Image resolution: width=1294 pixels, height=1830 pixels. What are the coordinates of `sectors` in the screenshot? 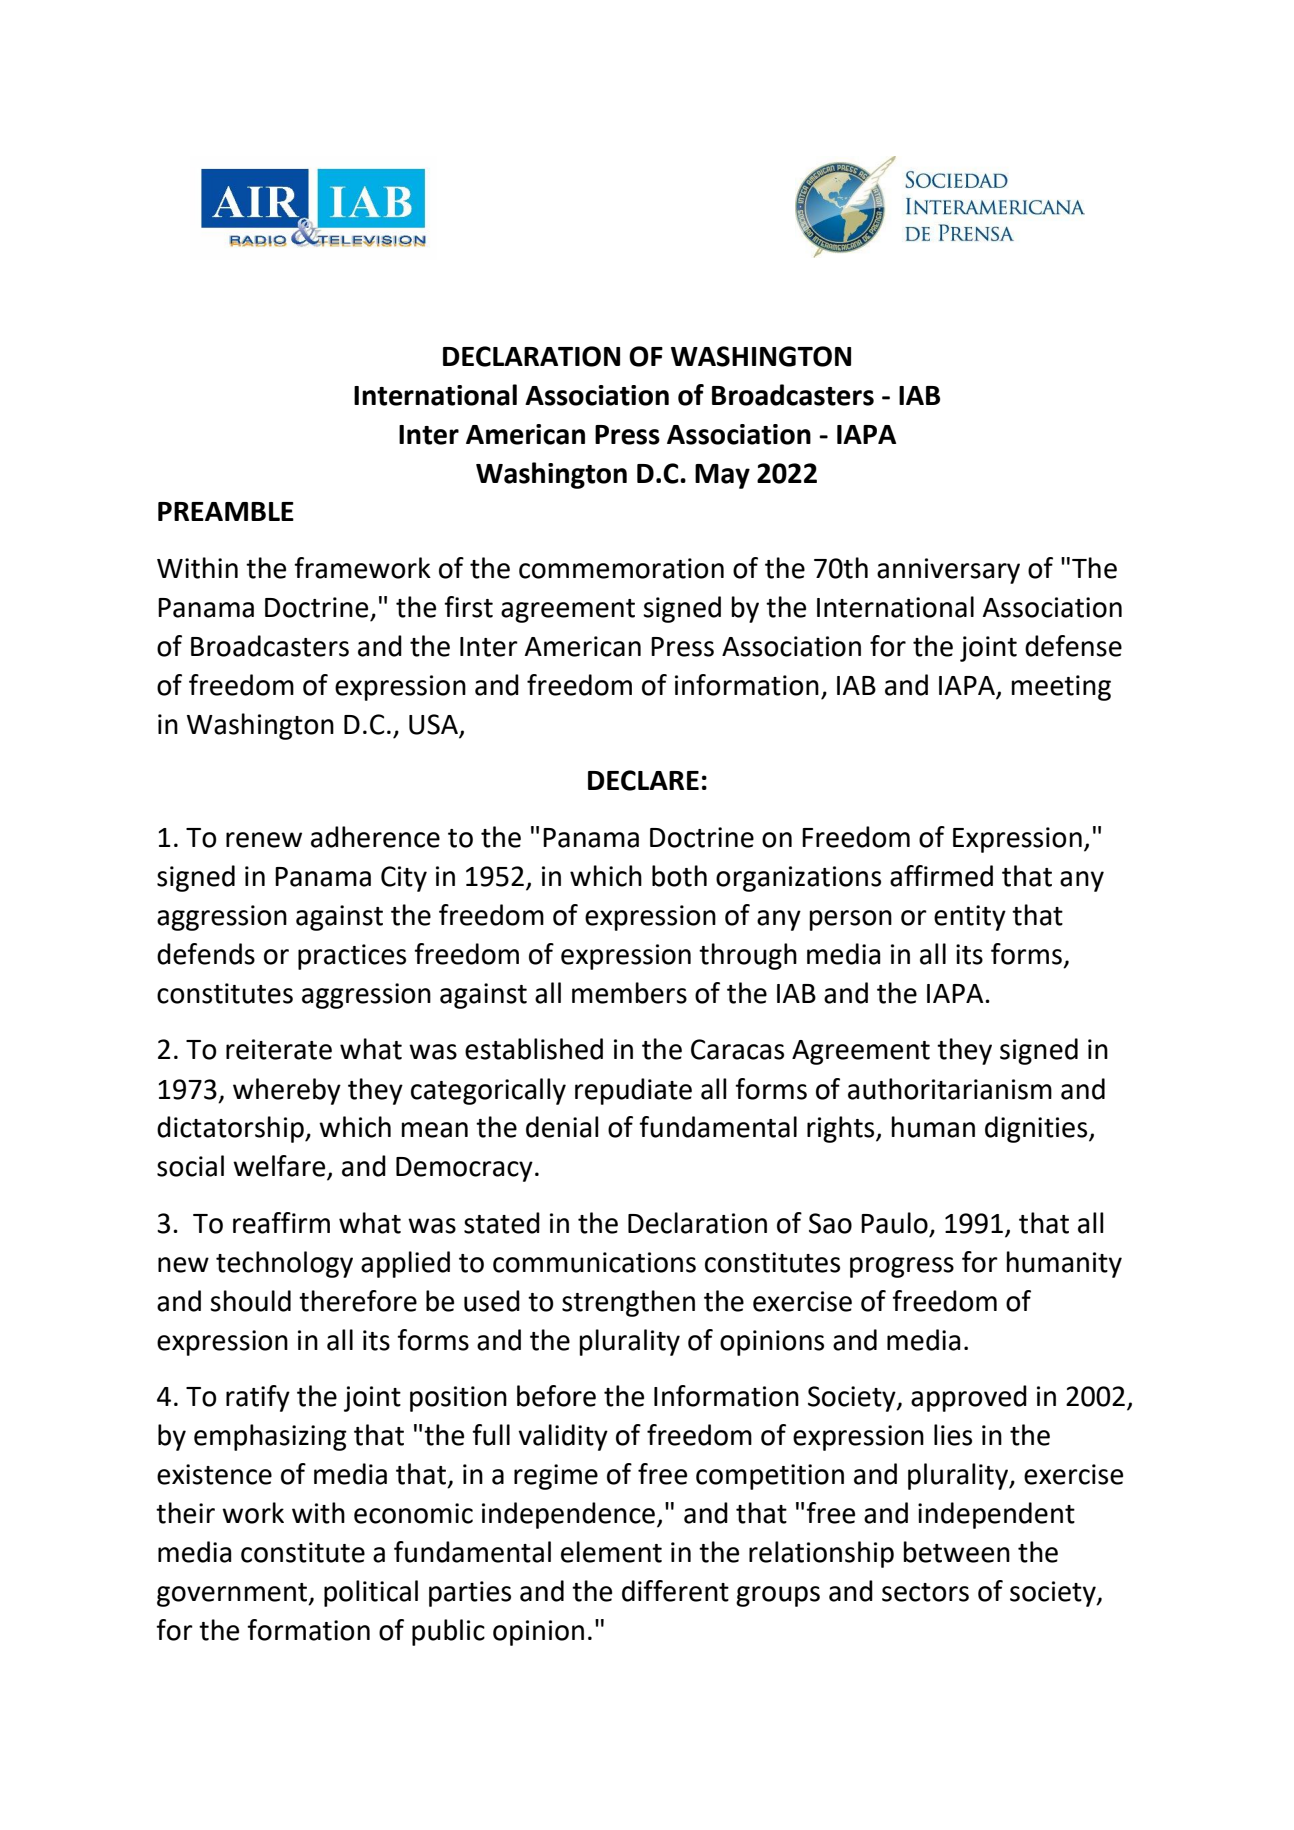 It's located at (925, 1592).
